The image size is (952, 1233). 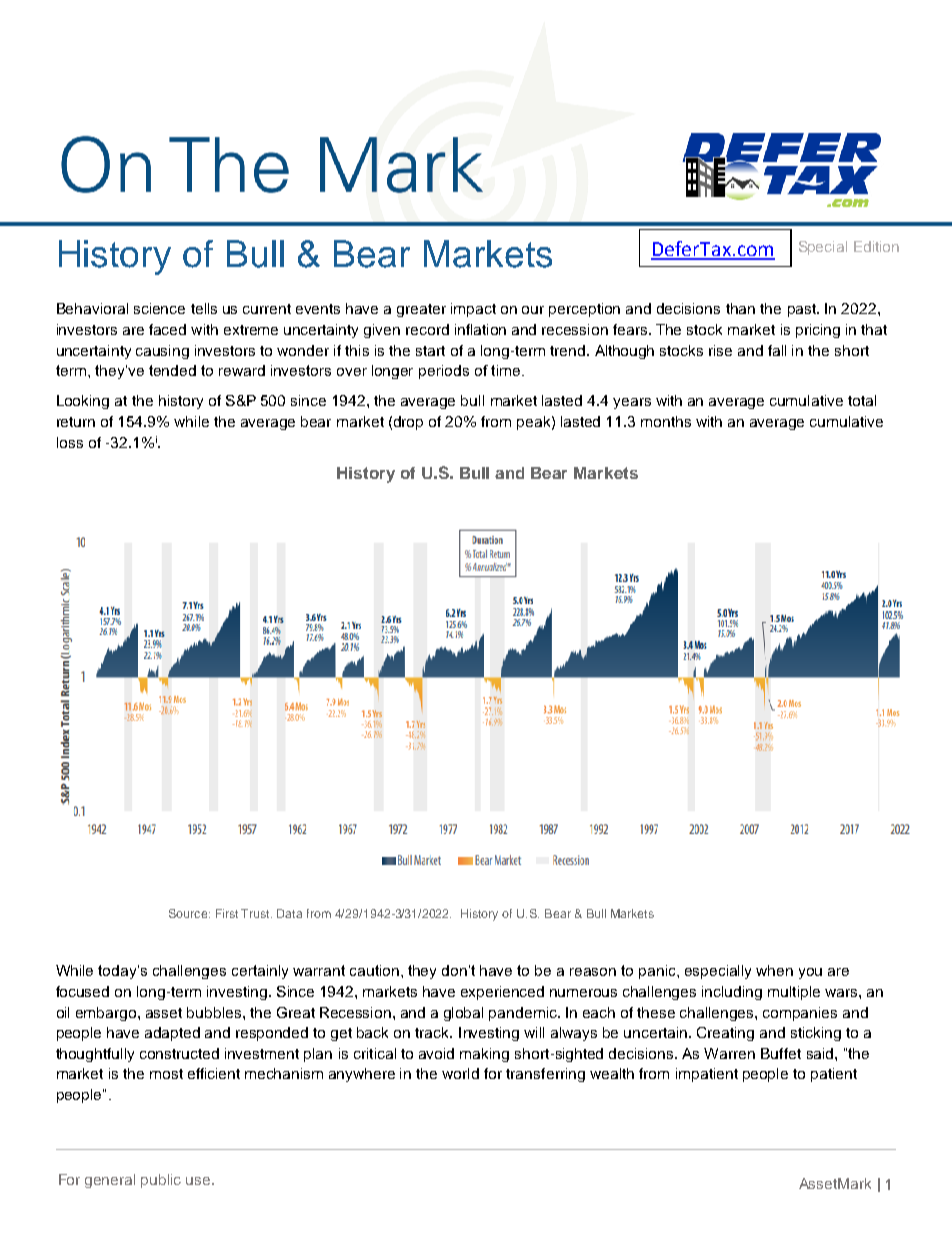 What do you see at coordinates (803, 310) in the screenshot?
I see `past` at bounding box center [803, 310].
